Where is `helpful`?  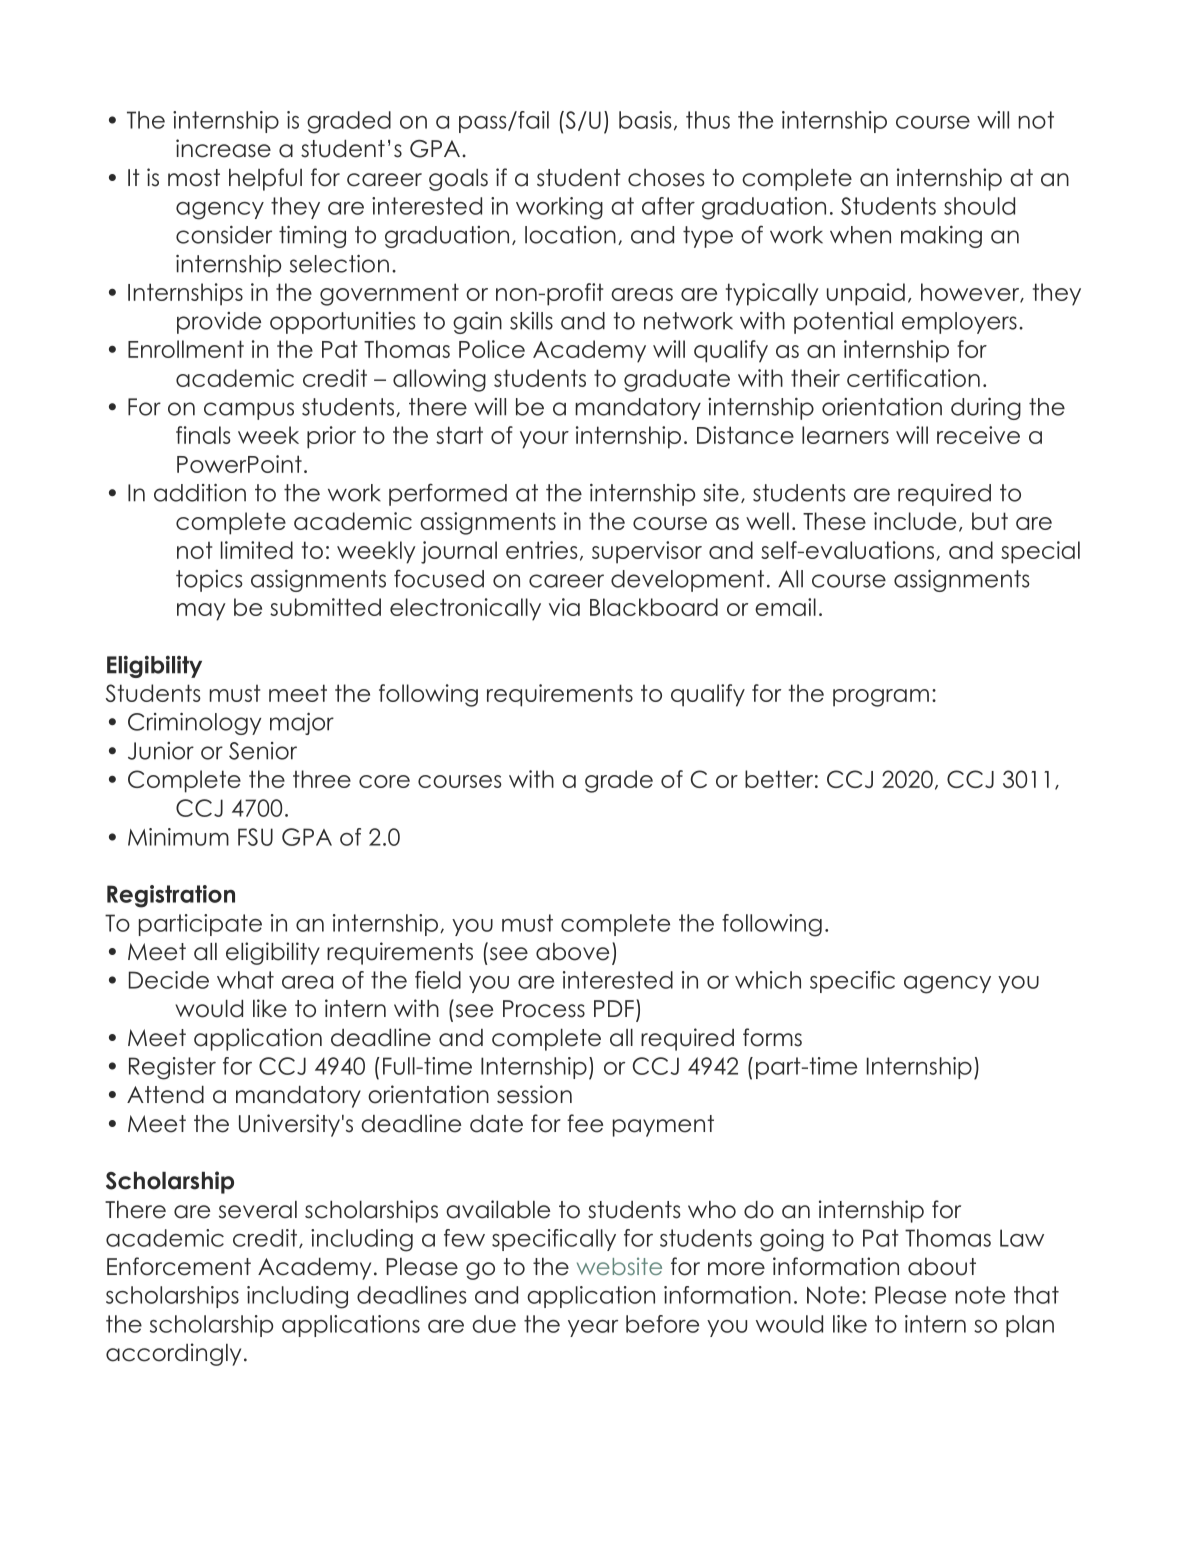
helpful is located at coordinates (265, 179).
